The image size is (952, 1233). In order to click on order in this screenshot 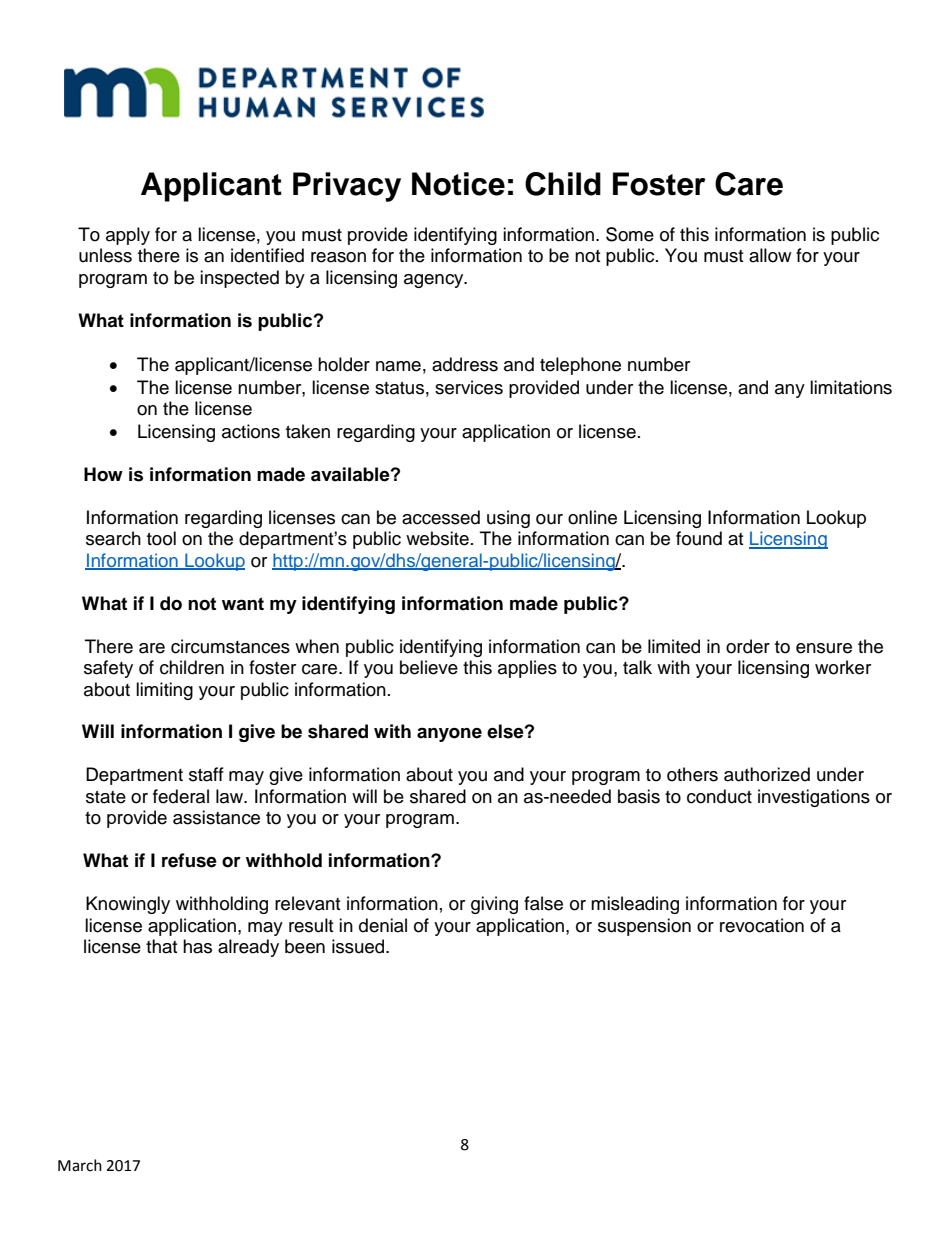, I will do `click(748, 646)`.
